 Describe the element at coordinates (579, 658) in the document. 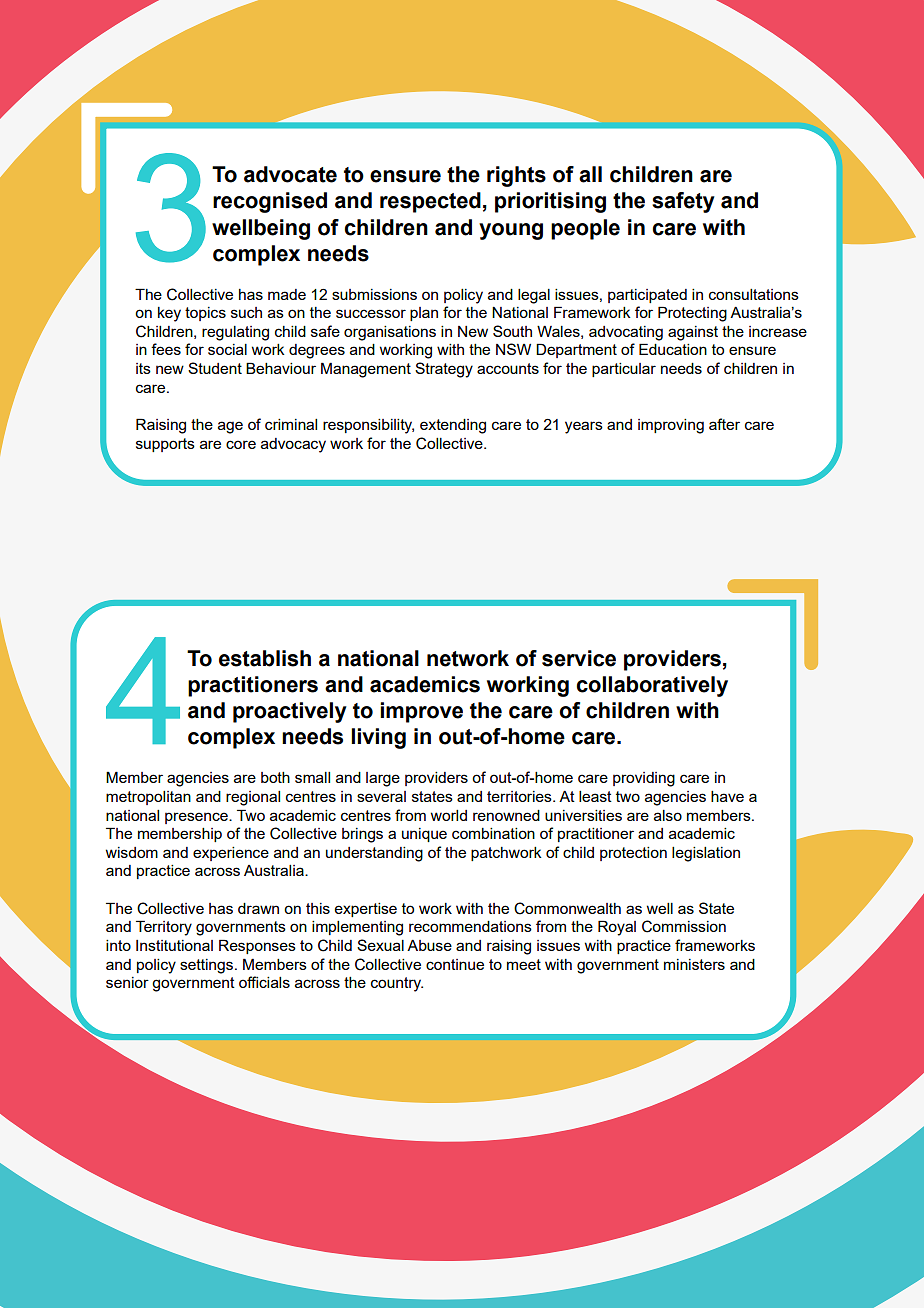

I see `service` at that location.
